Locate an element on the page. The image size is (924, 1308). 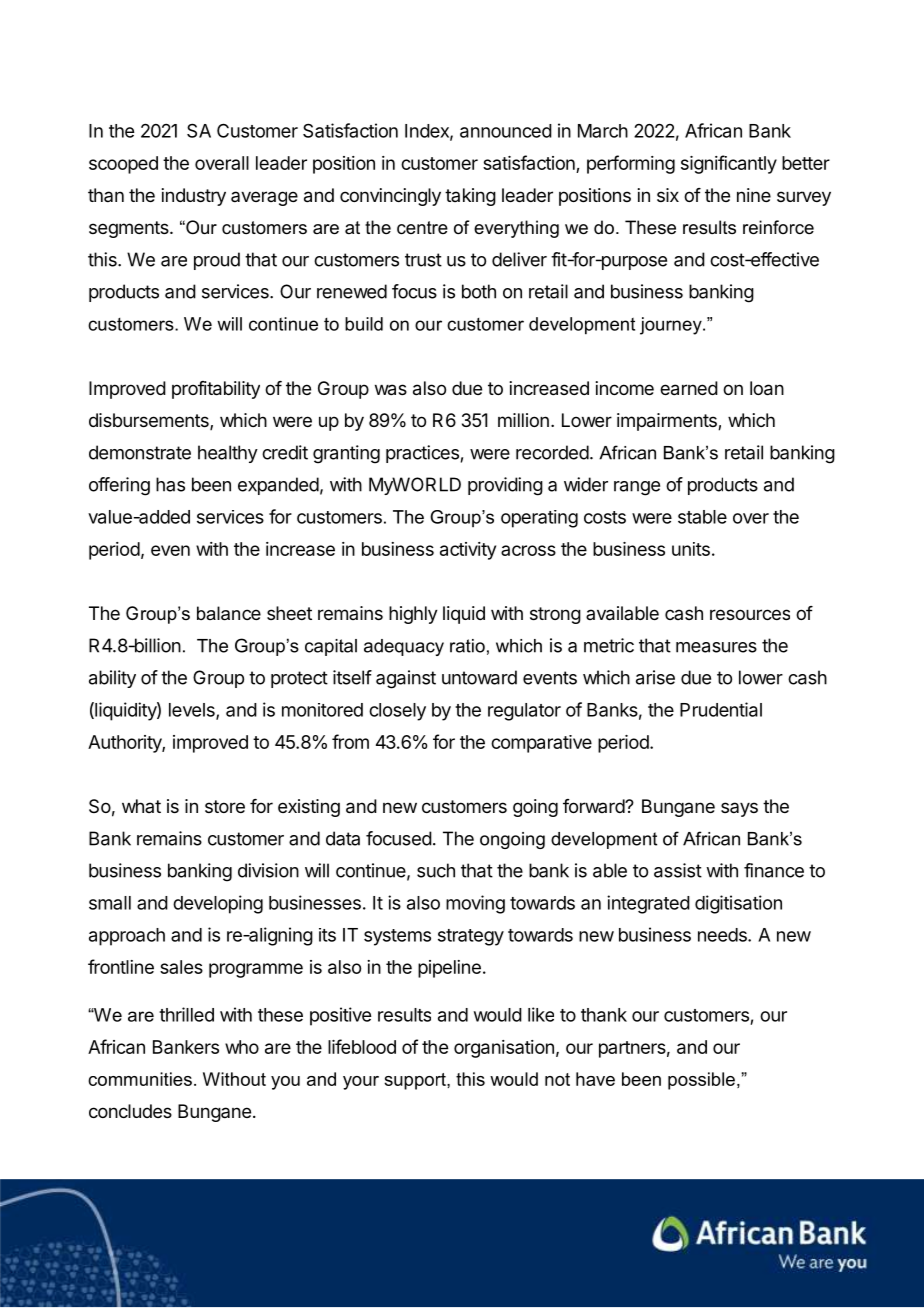
store is located at coordinates (225, 806).
